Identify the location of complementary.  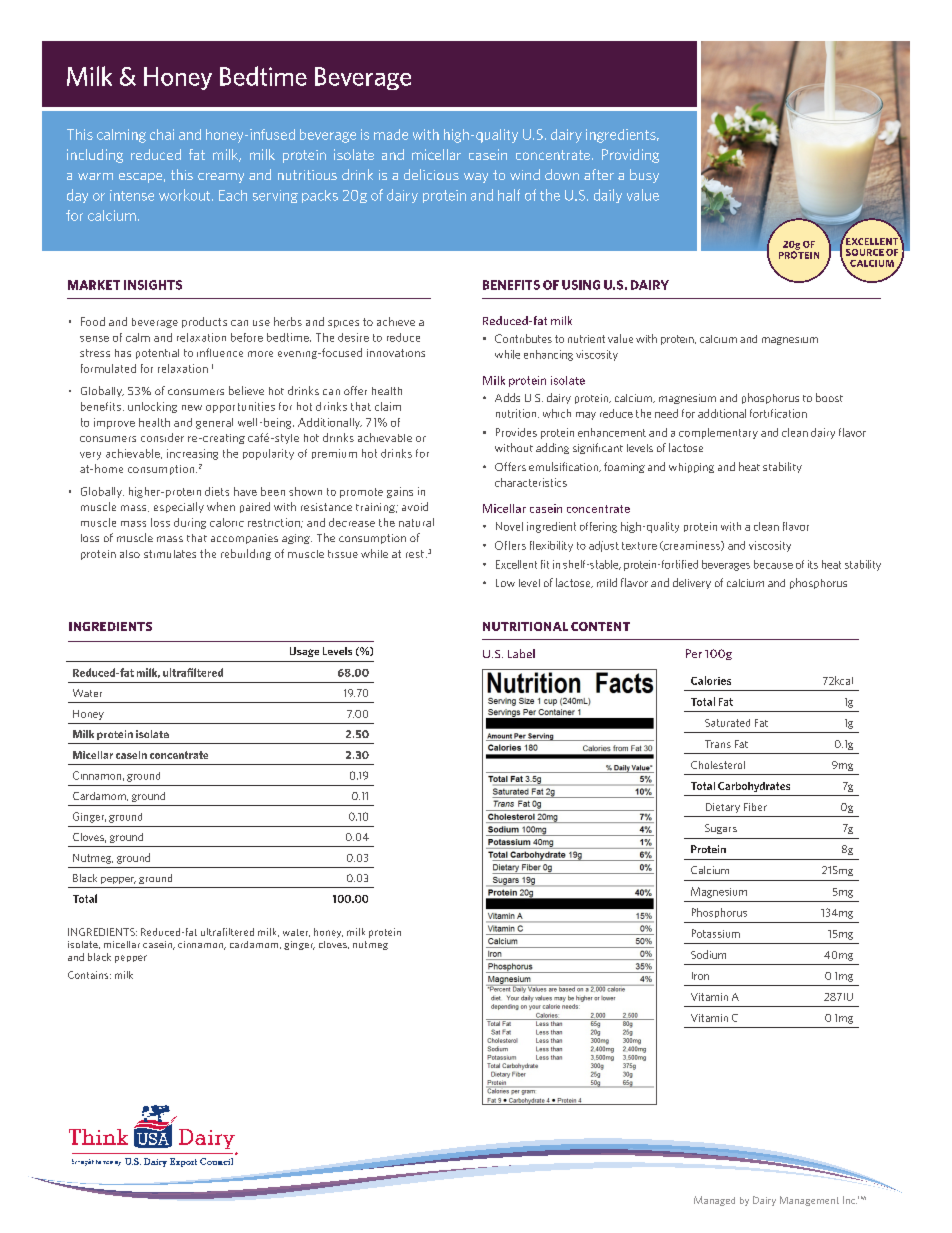
(718, 433).
